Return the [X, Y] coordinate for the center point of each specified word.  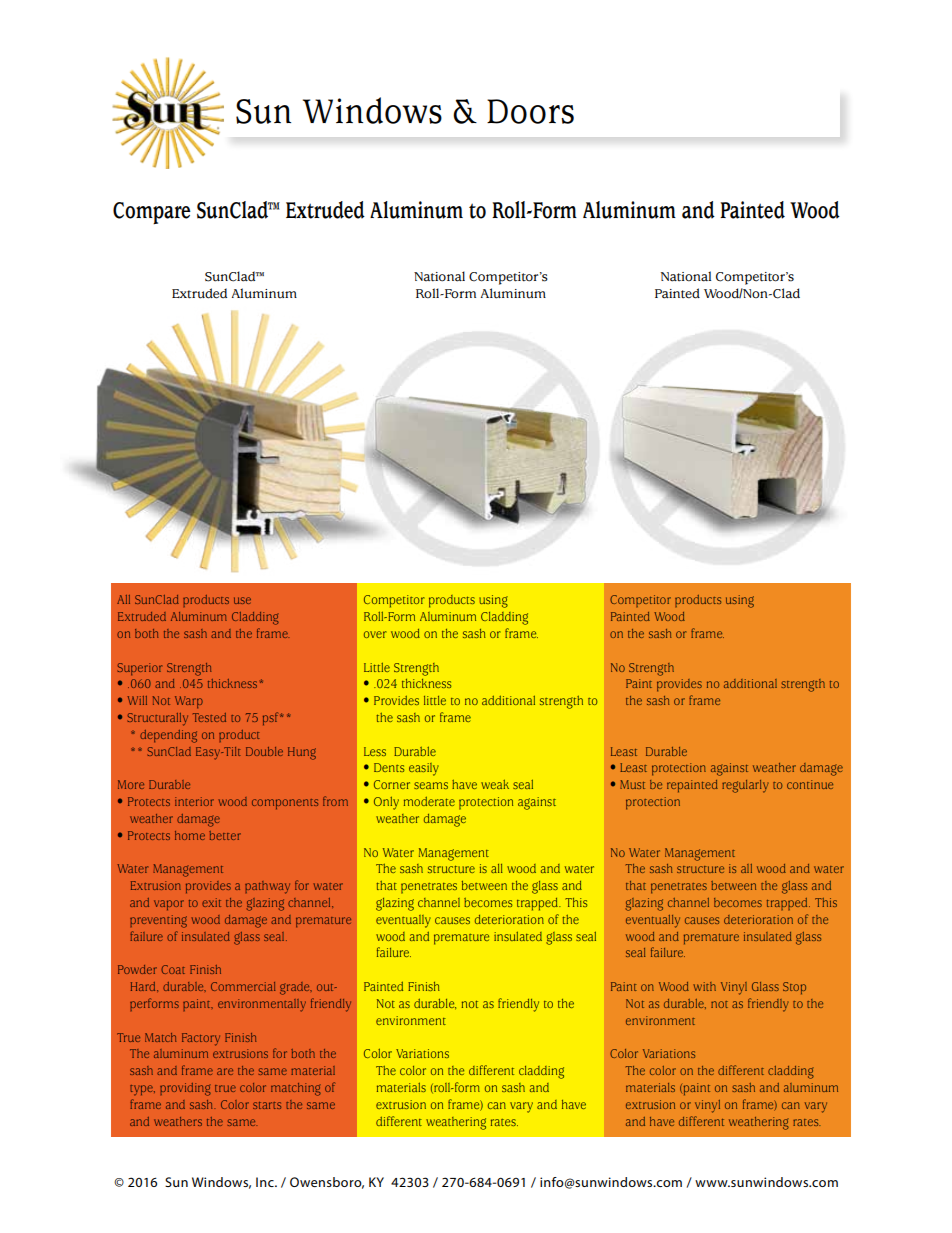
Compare [152, 213]
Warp [189, 702]
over [375, 634]
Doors [530, 111]
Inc [266, 1182]
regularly [745, 786]
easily [424, 769]
